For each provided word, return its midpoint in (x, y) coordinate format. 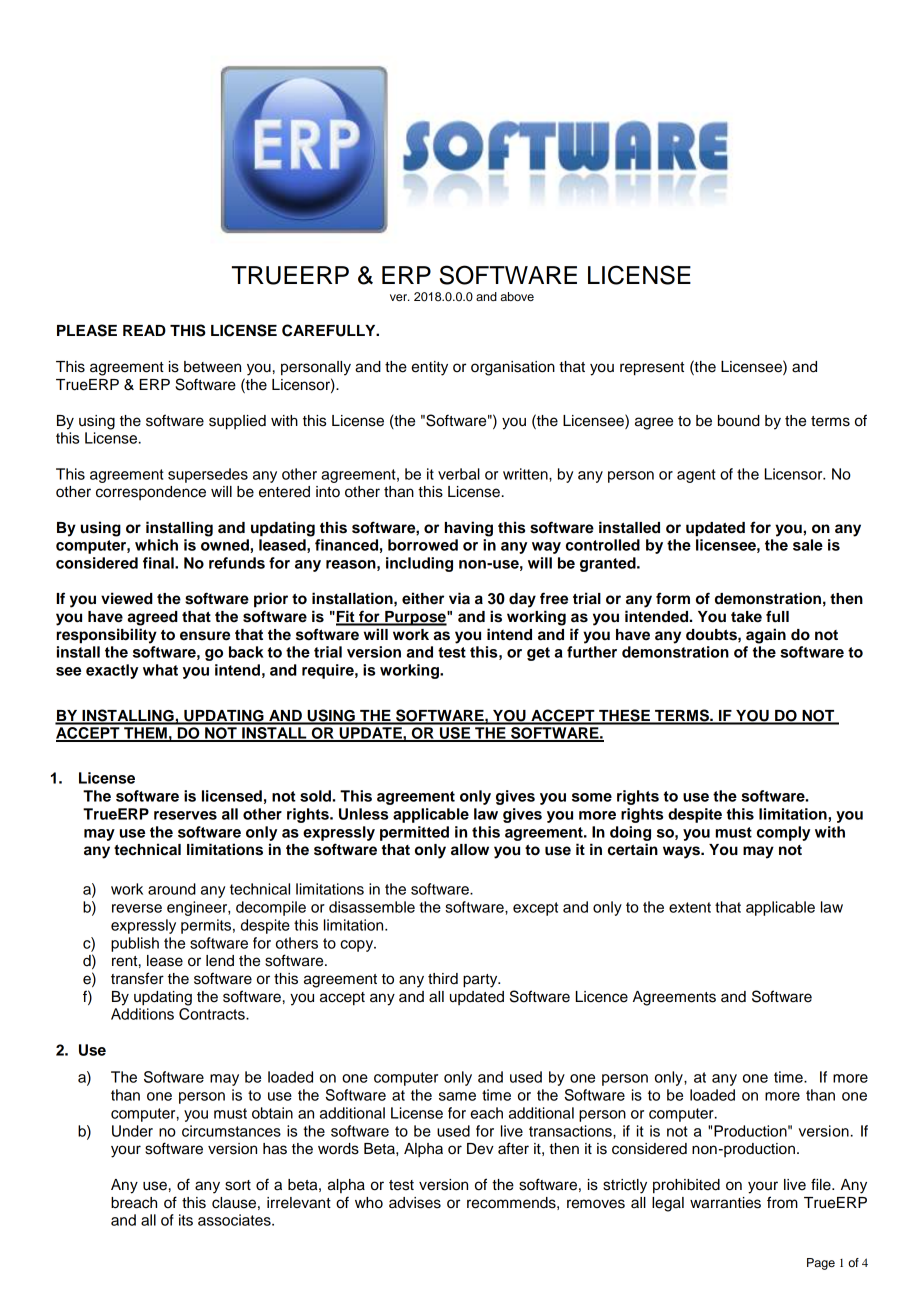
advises (415, 1203)
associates (235, 1220)
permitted (414, 833)
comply (783, 833)
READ (144, 330)
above (517, 296)
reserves (185, 815)
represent (652, 369)
